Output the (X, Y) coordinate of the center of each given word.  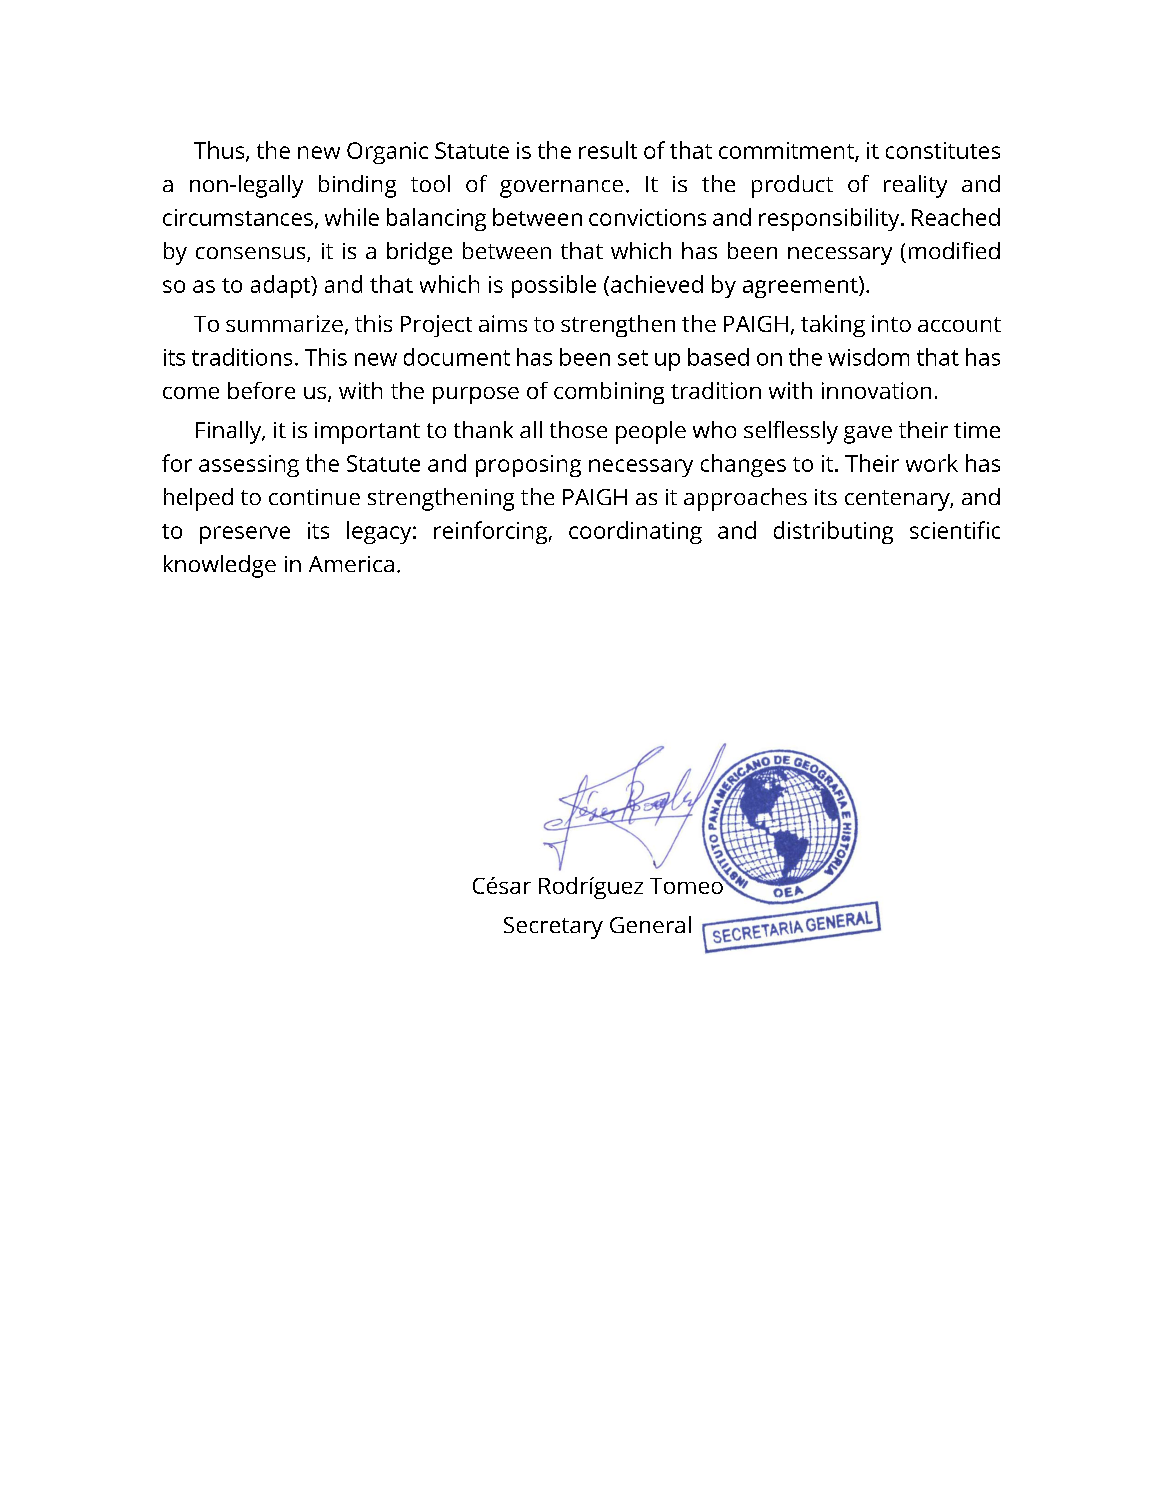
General (650, 924)
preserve (245, 535)
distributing (833, 532)
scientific (955, 530)
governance (561, 189)
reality (915, 186)
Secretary (553, 928)
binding (357, 186)
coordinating (635, 532)
